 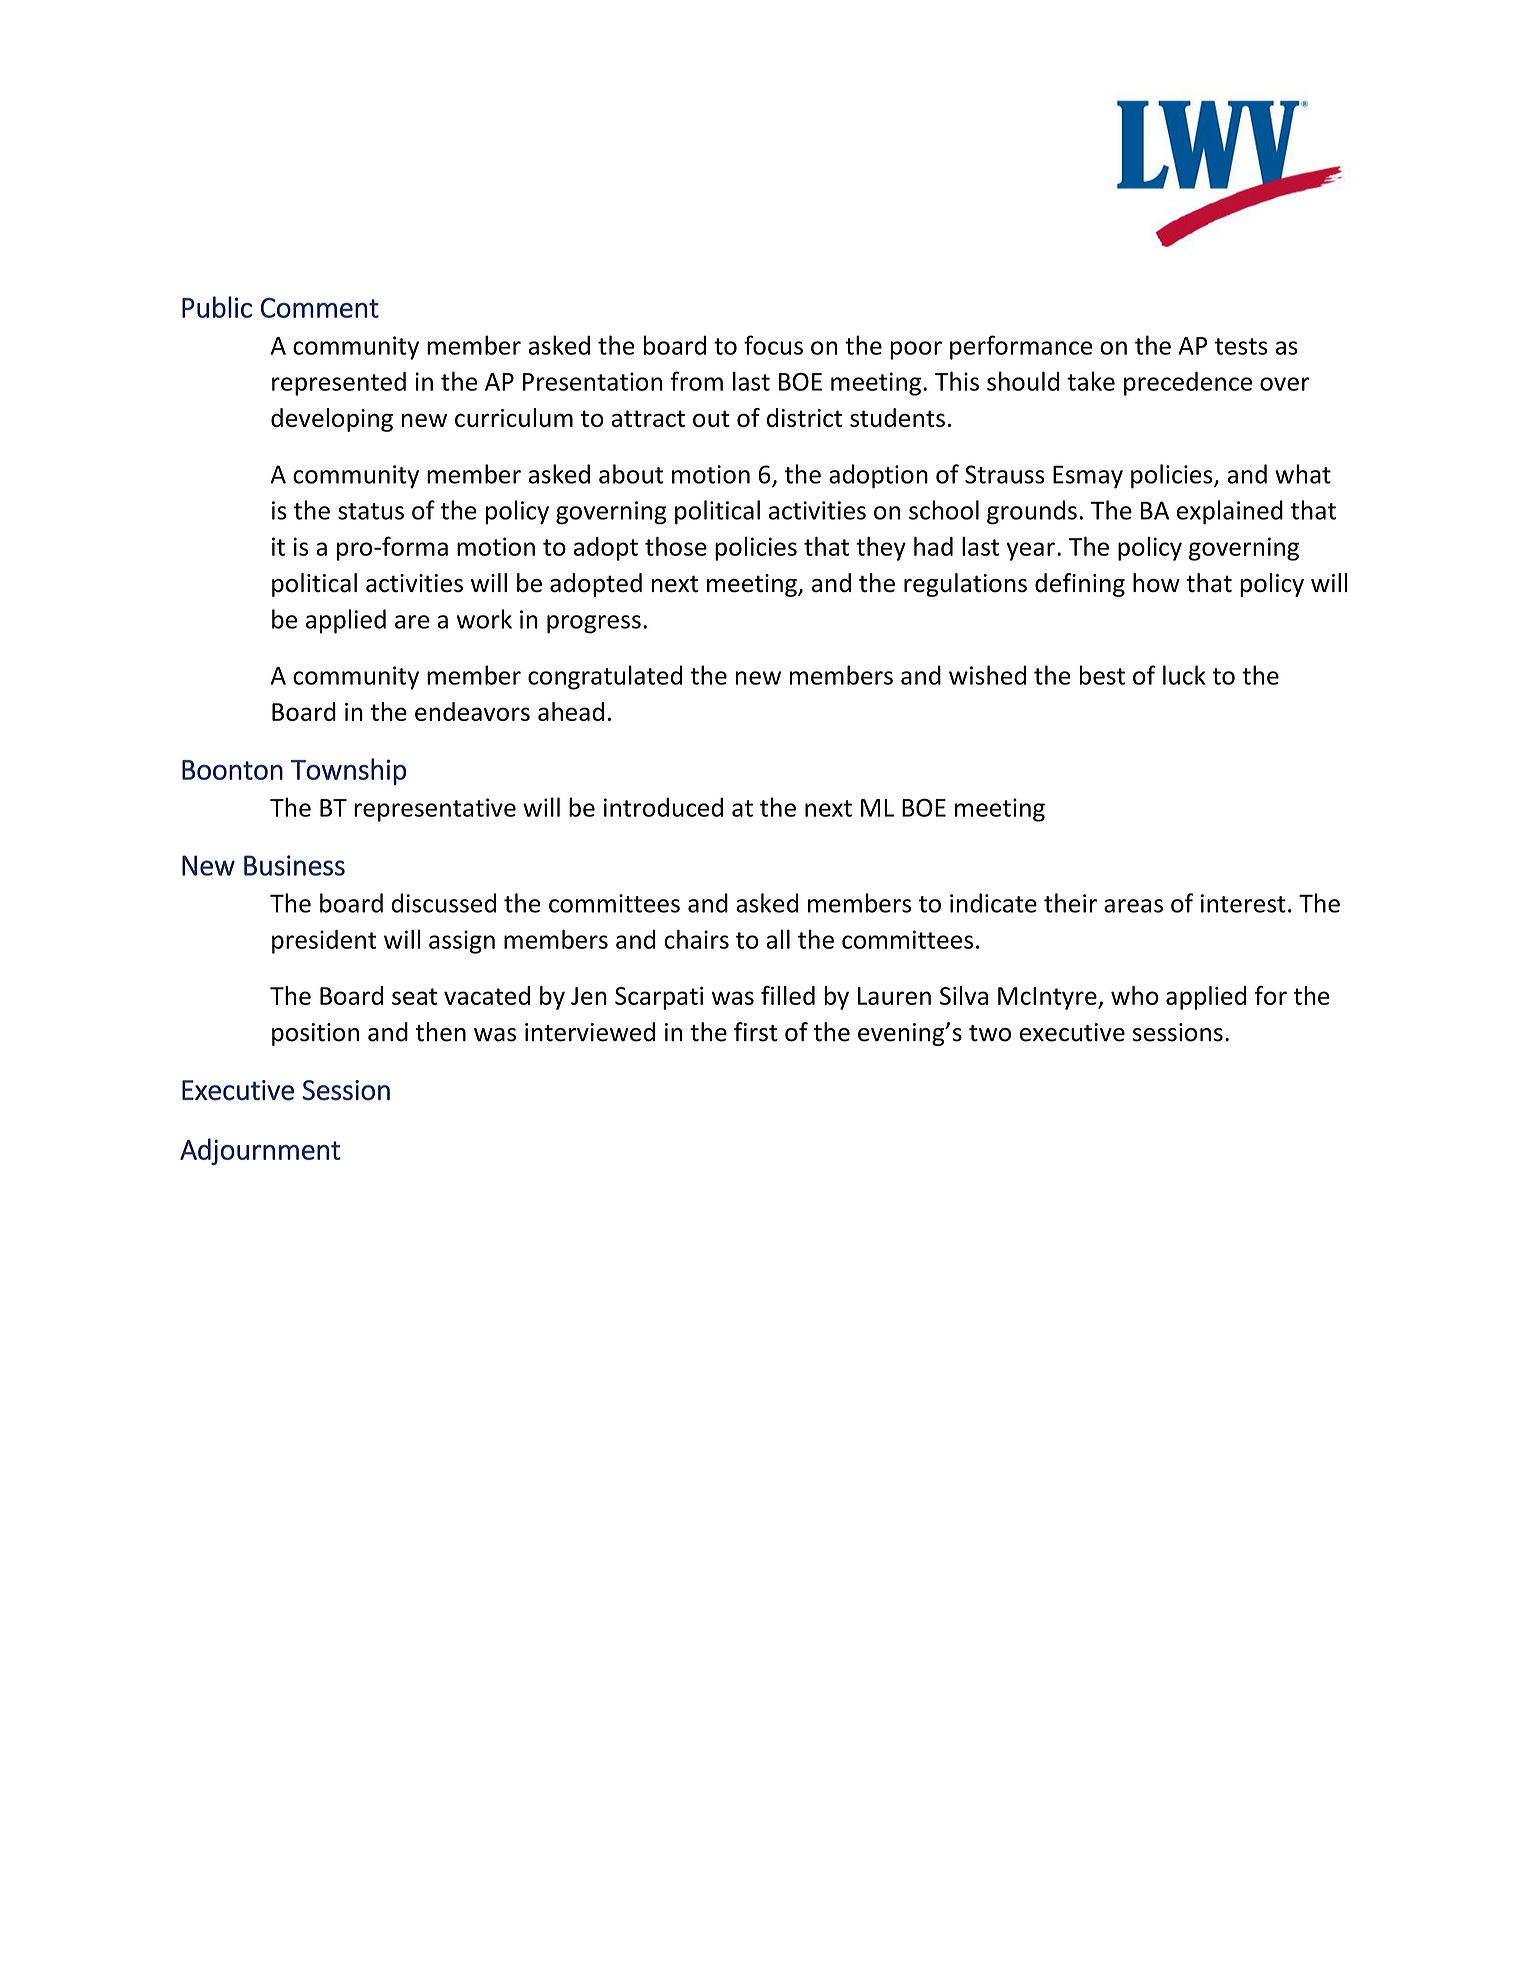 I want to click on Comment, so click(x=320, y=307).
